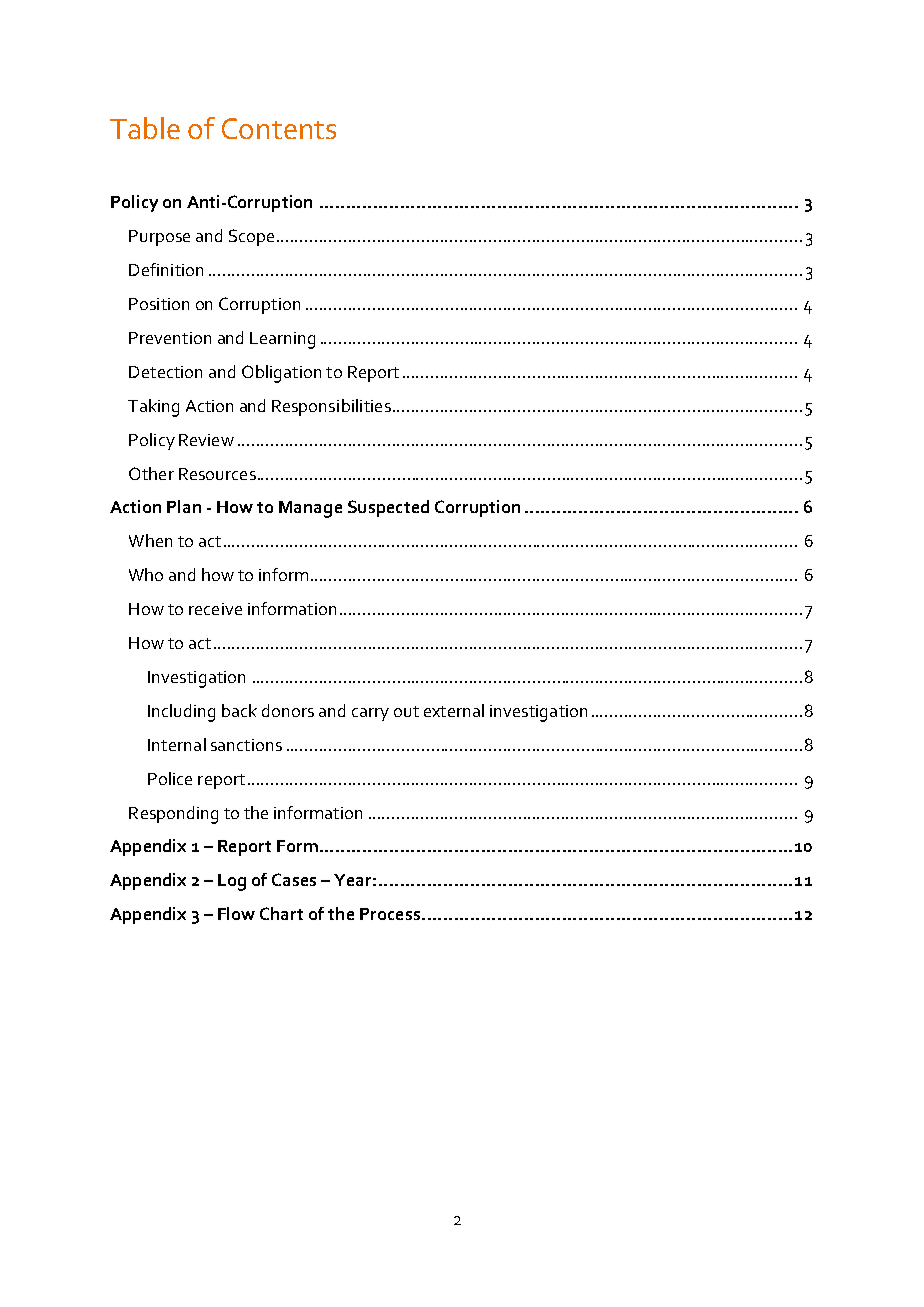 This screenshot has height=1307, width=924. I want to click on Manage, so click(310, 509).
